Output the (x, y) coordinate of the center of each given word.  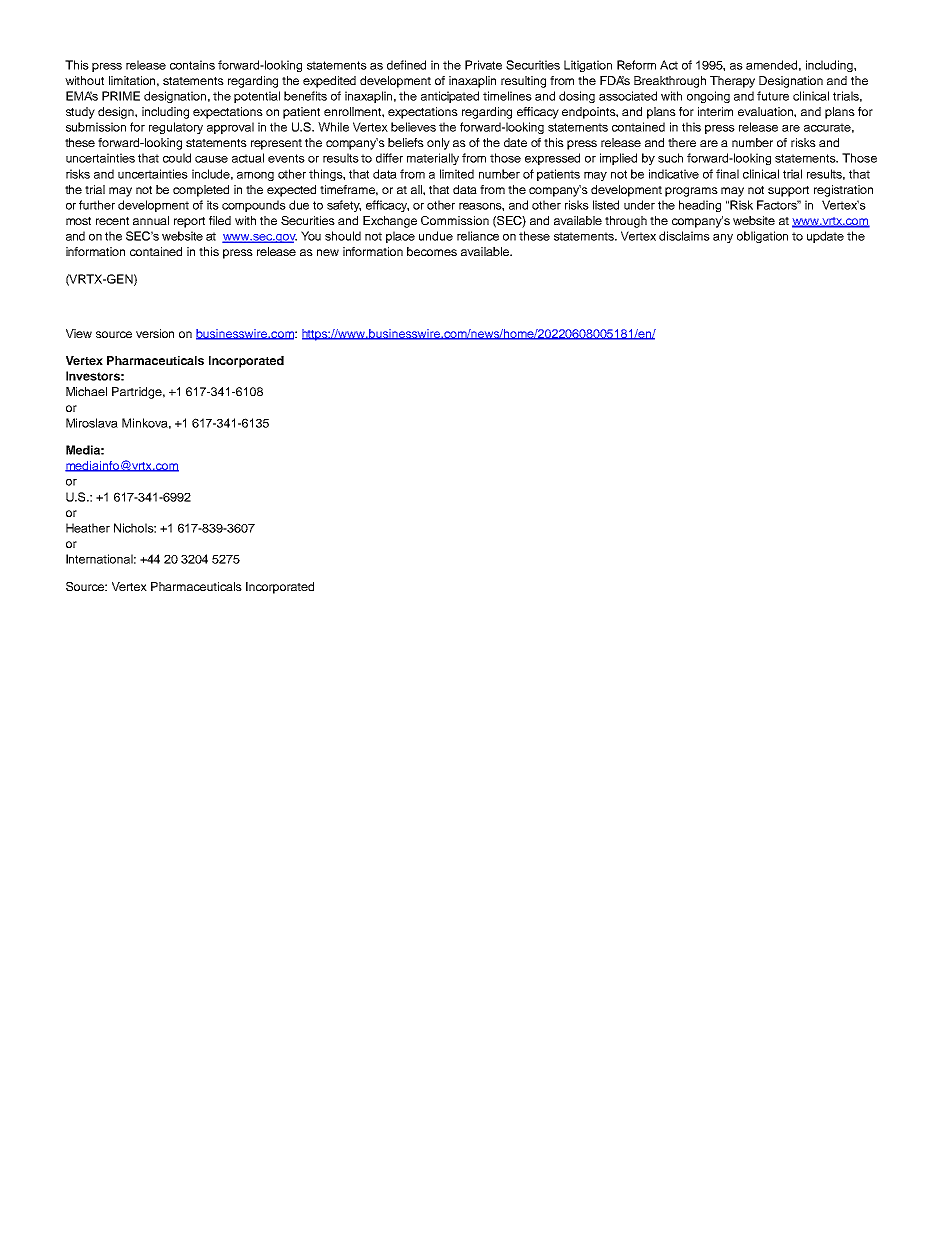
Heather (88, 528)
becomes (432, 251)
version (155, 333)
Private (483, 65)
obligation (762, 237)
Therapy (732, 82)
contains (192, 65)
